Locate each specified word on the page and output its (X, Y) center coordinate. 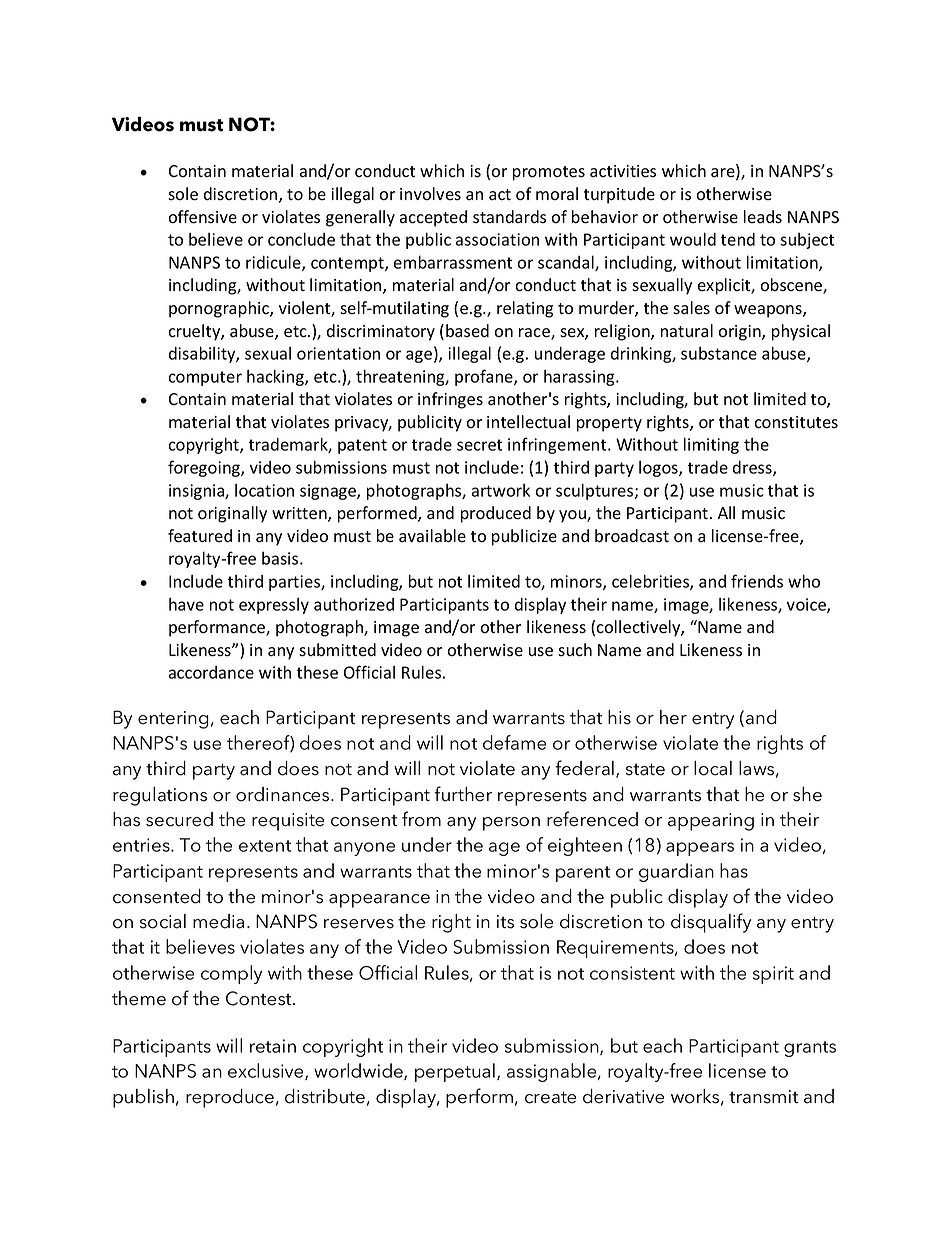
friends (757, 581)
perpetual (455, 1072)
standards (509, 217)
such (575, 650)
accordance (211, 672)
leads (763, 217)
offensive (202, 217)
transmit (763, 1097)
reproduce (230, 1098)
